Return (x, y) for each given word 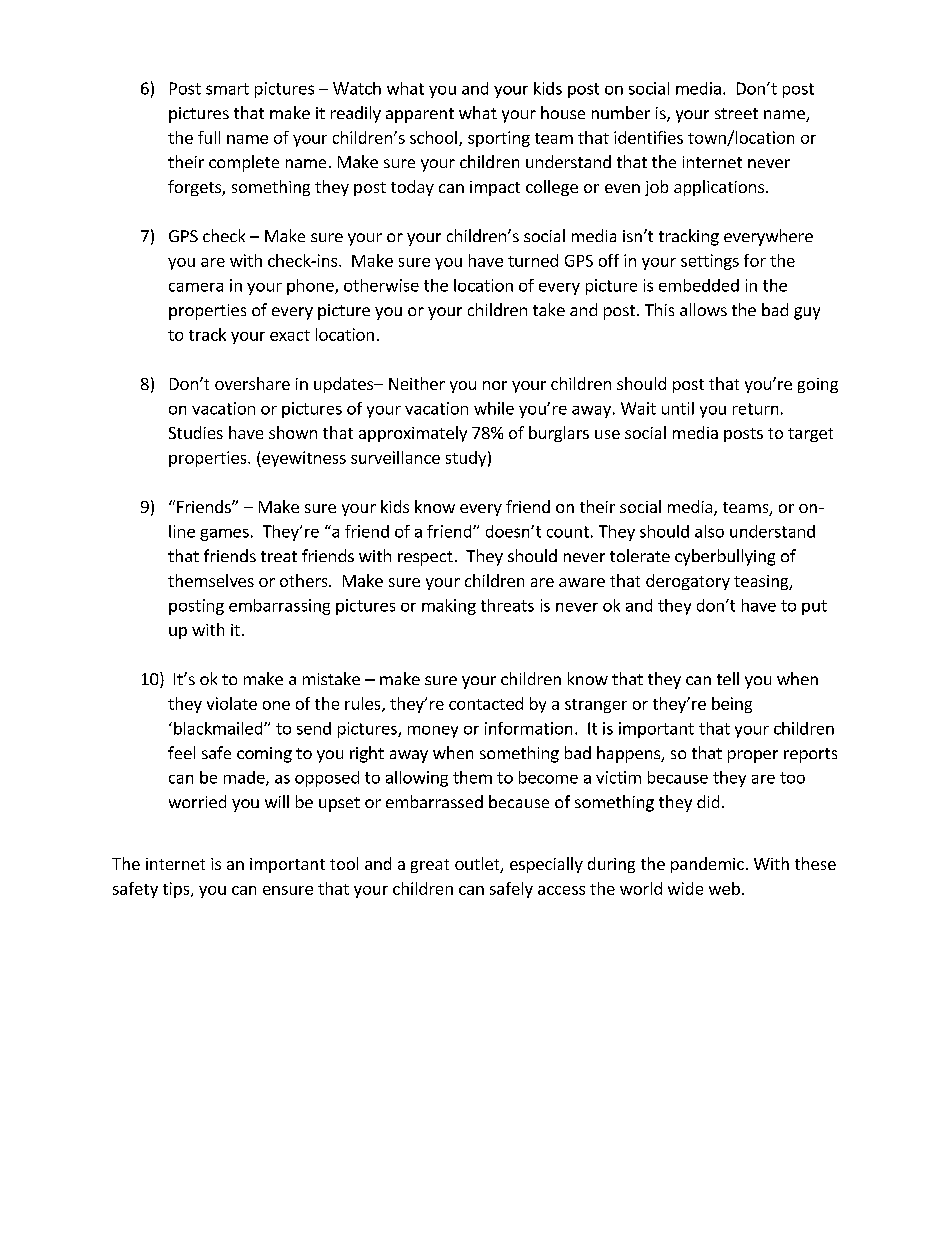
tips (177, 890)
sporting (499, 139)
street (736, 113)
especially (546, 865)
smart (227, 89)
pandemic (707, 865)
